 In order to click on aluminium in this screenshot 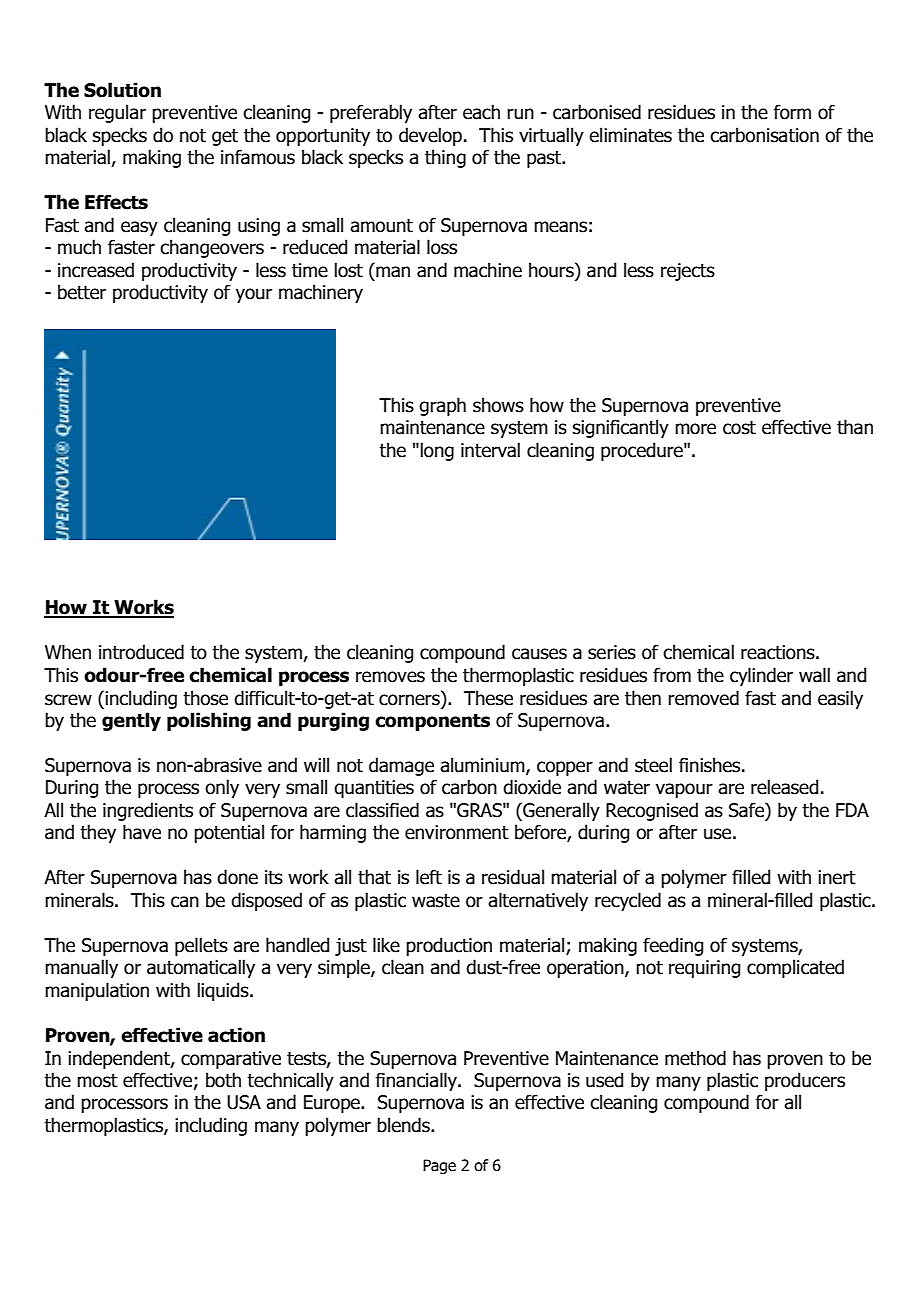, I will do `click(483, 766)`.
